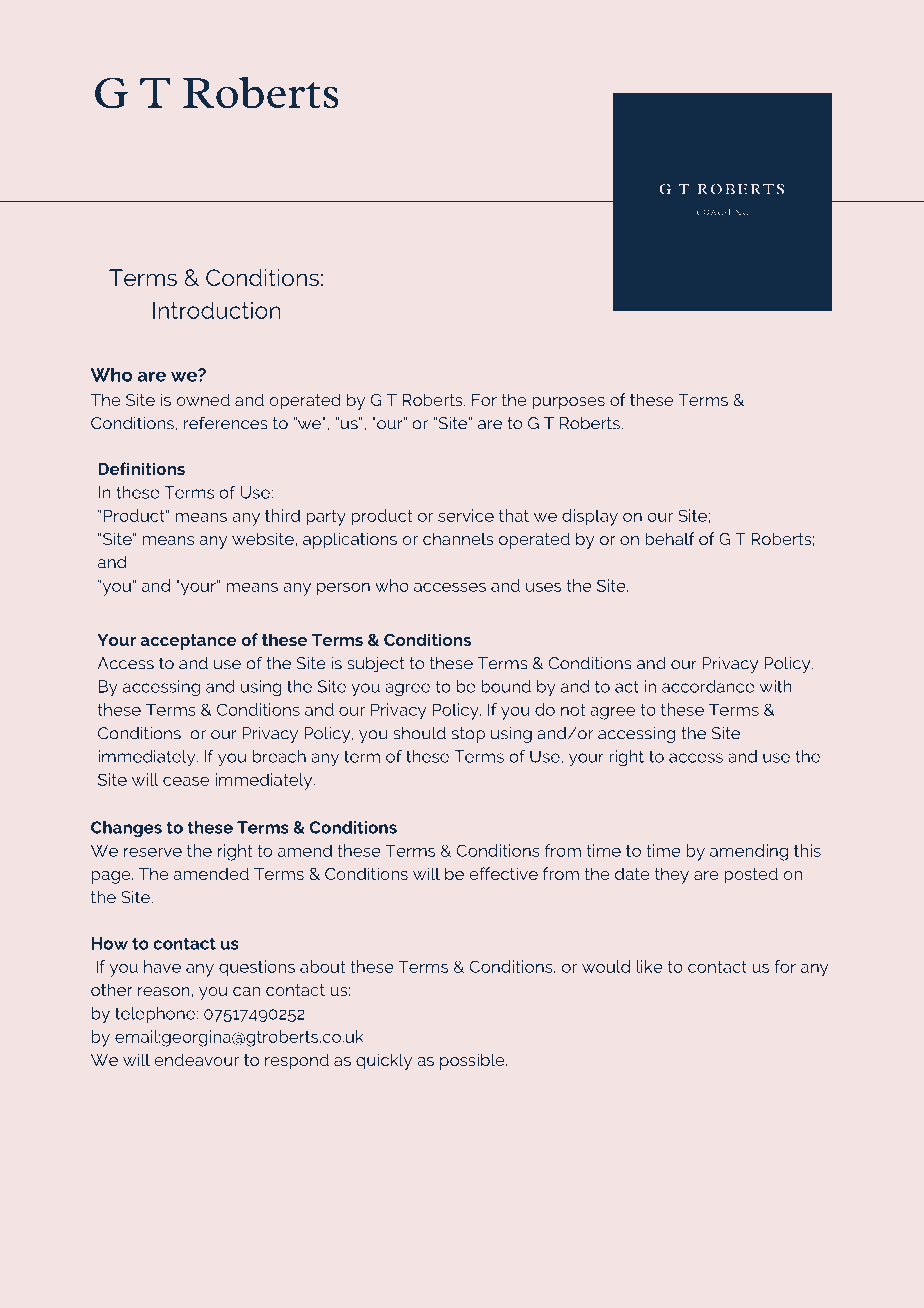  What do you see at coordinates (590, 517) in the document?
I see `display` at bounding box center [590, 517].
